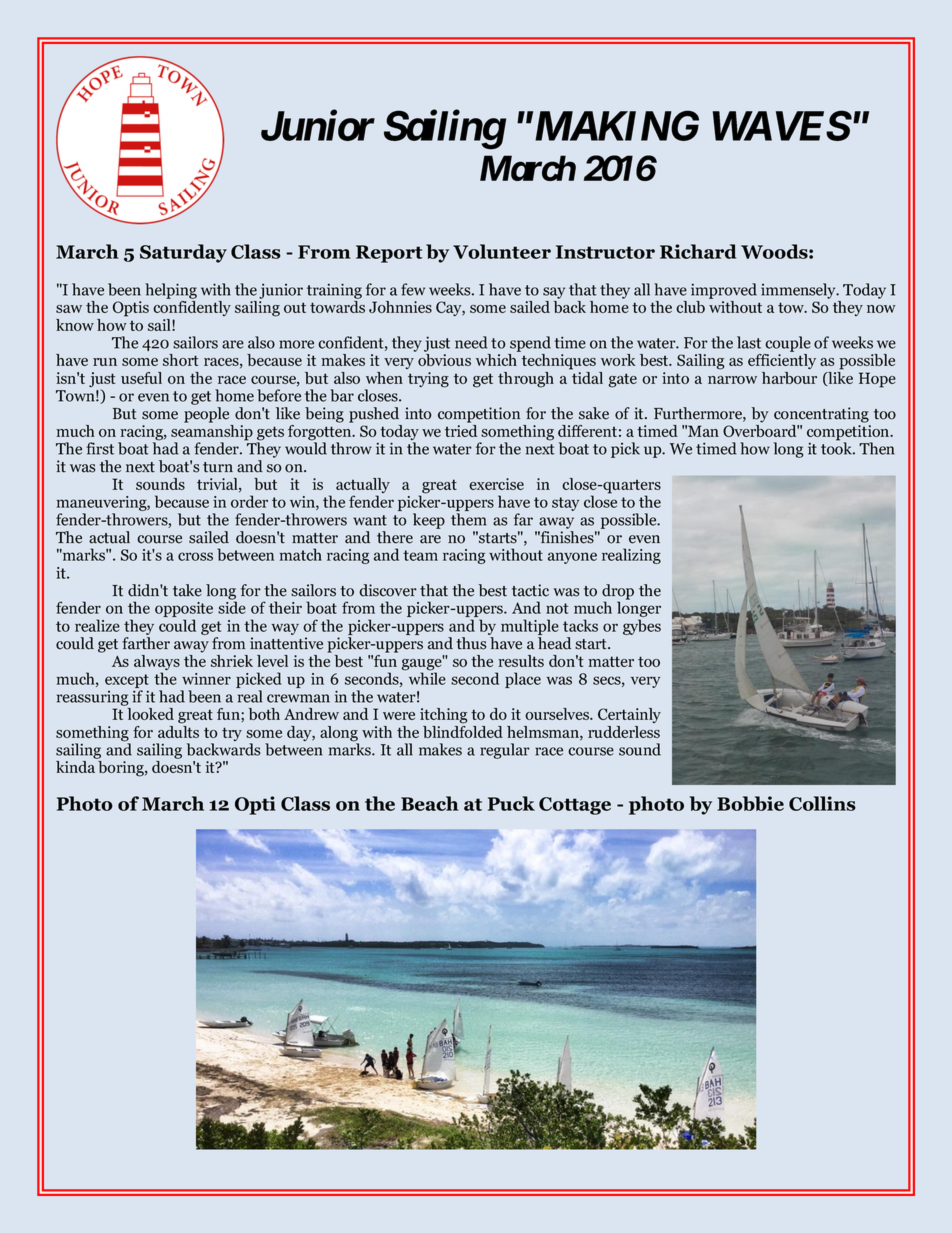 The image size is (952, 1233). I want to click on Saturday, so click(183, 253).
